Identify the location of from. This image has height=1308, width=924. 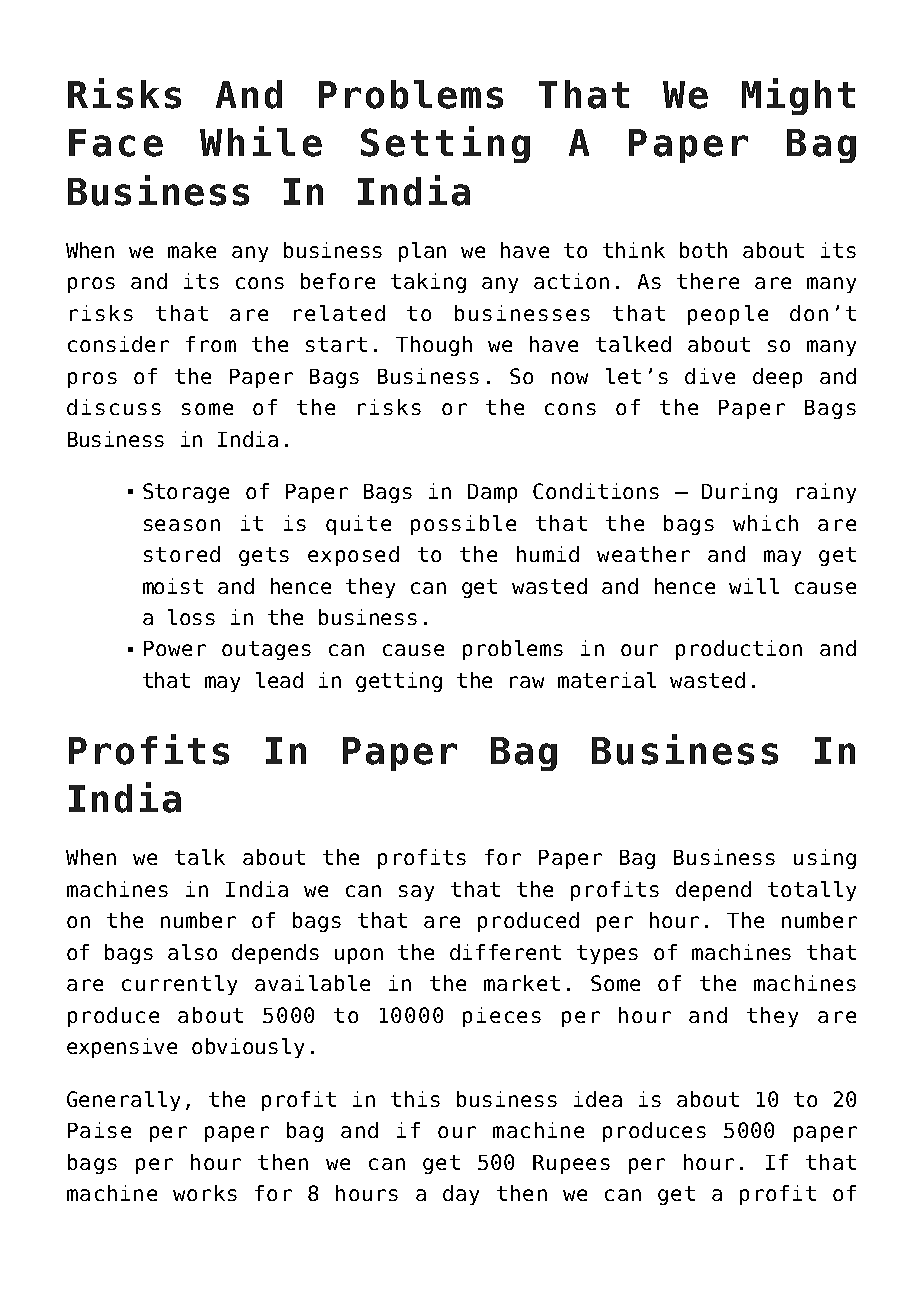
(211, 344).
